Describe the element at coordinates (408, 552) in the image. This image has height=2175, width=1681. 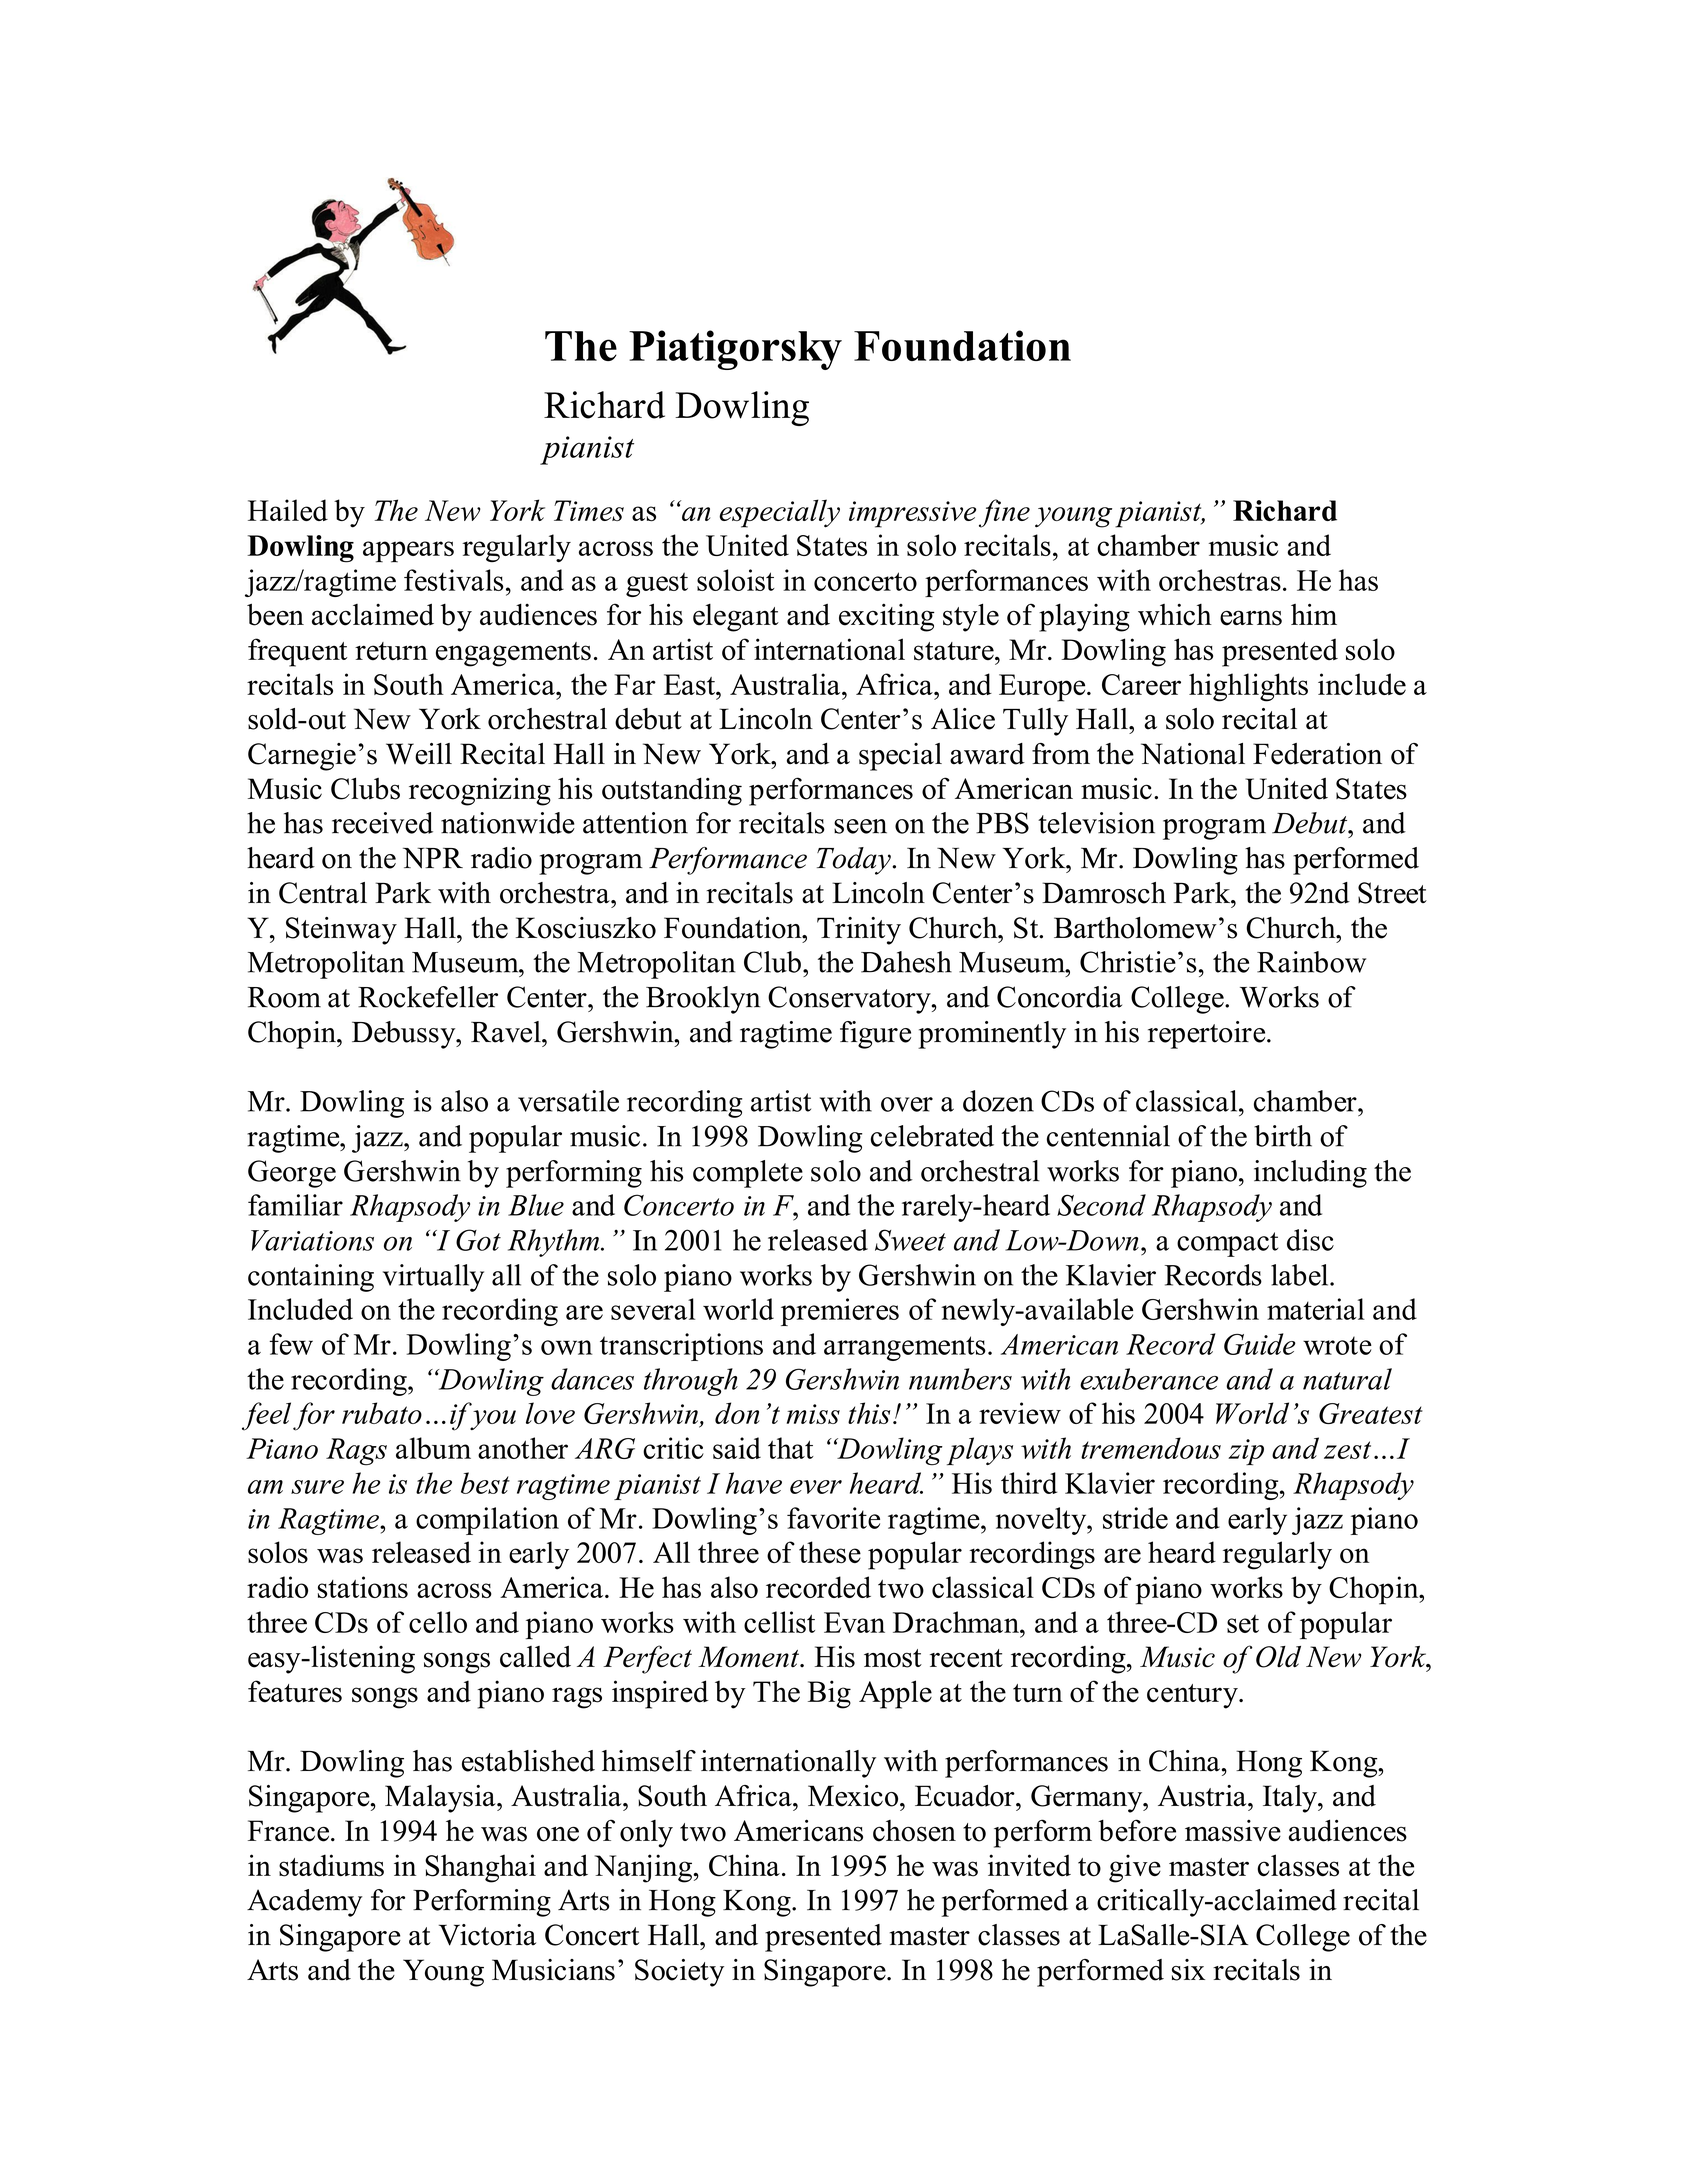
I see `appears` at that location.
